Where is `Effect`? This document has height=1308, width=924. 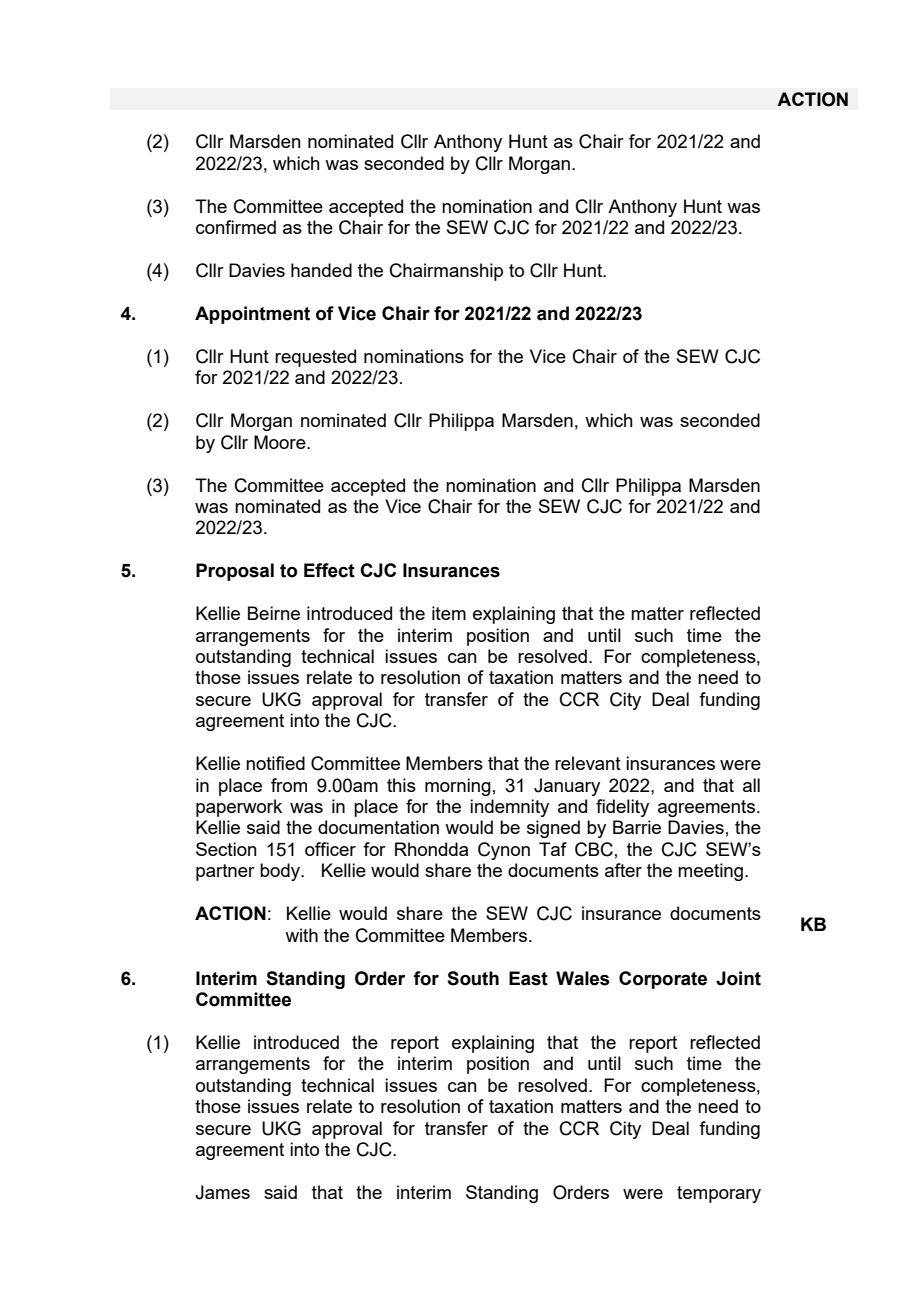 Effect is located at coordinates (329, 570).
